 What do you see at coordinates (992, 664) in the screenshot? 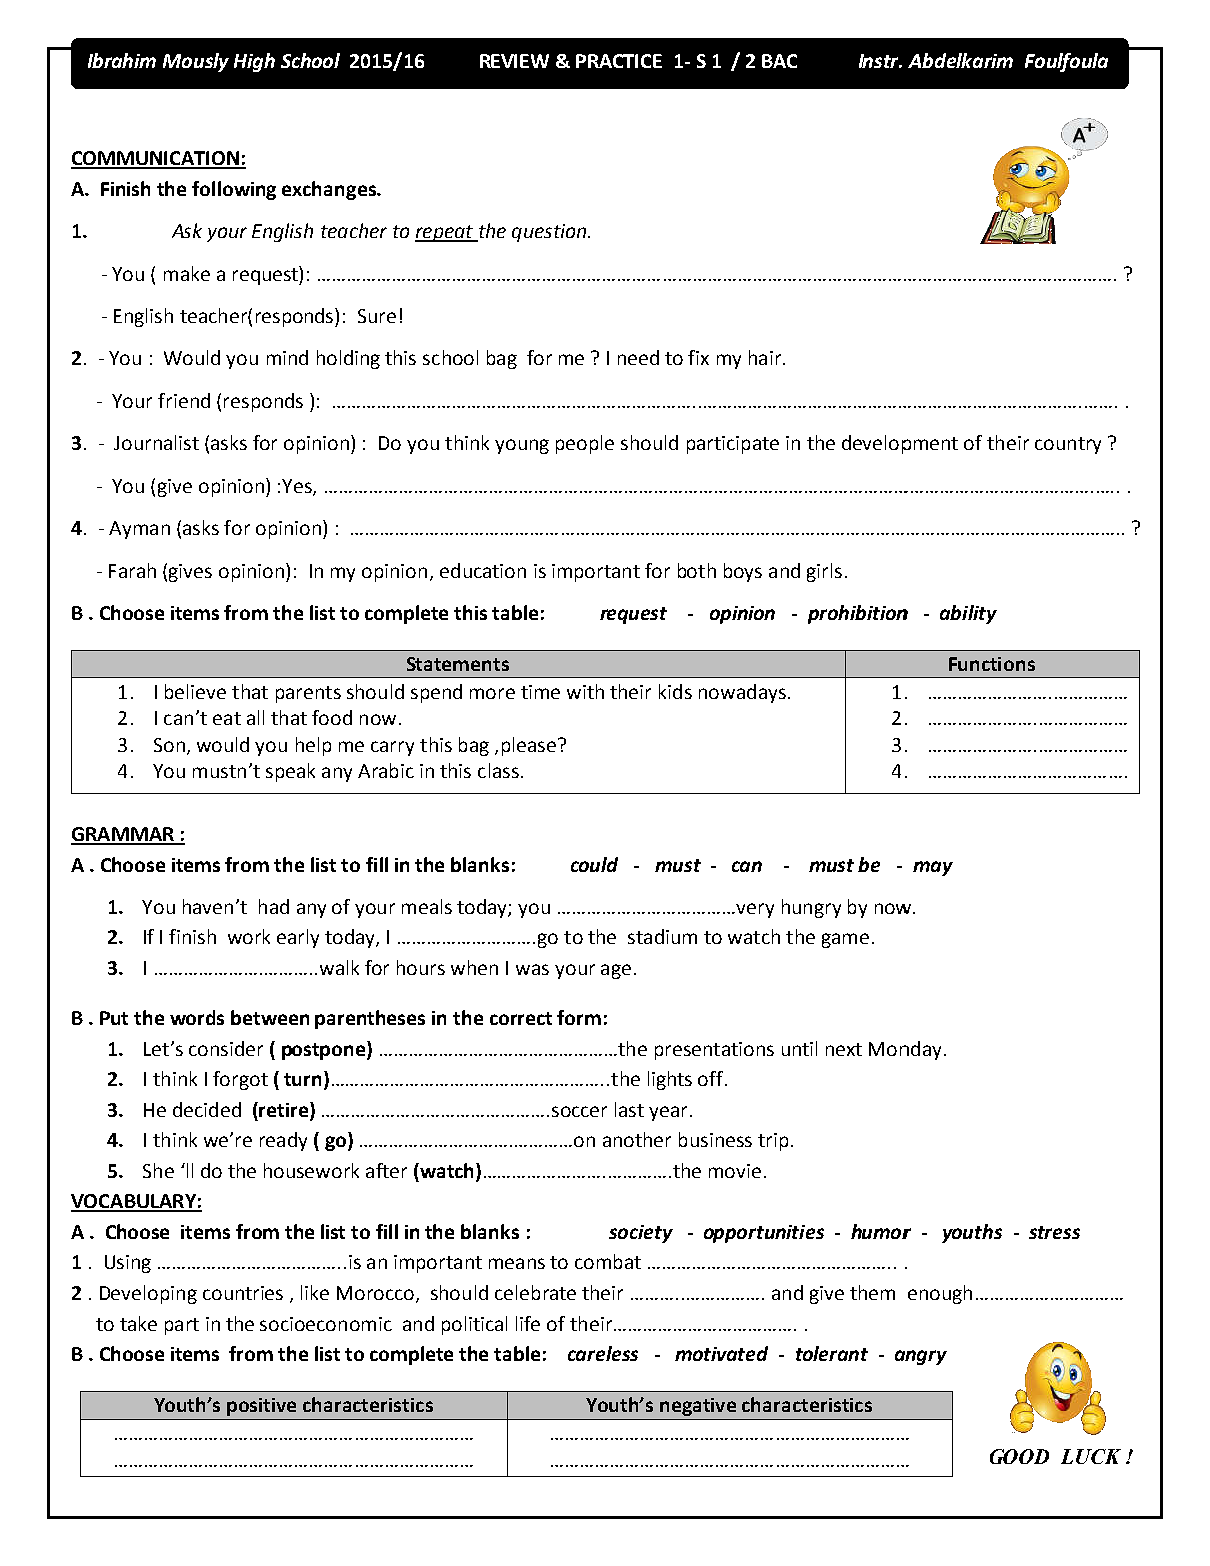
I see `Functions` at bounding box center [992, 664].
